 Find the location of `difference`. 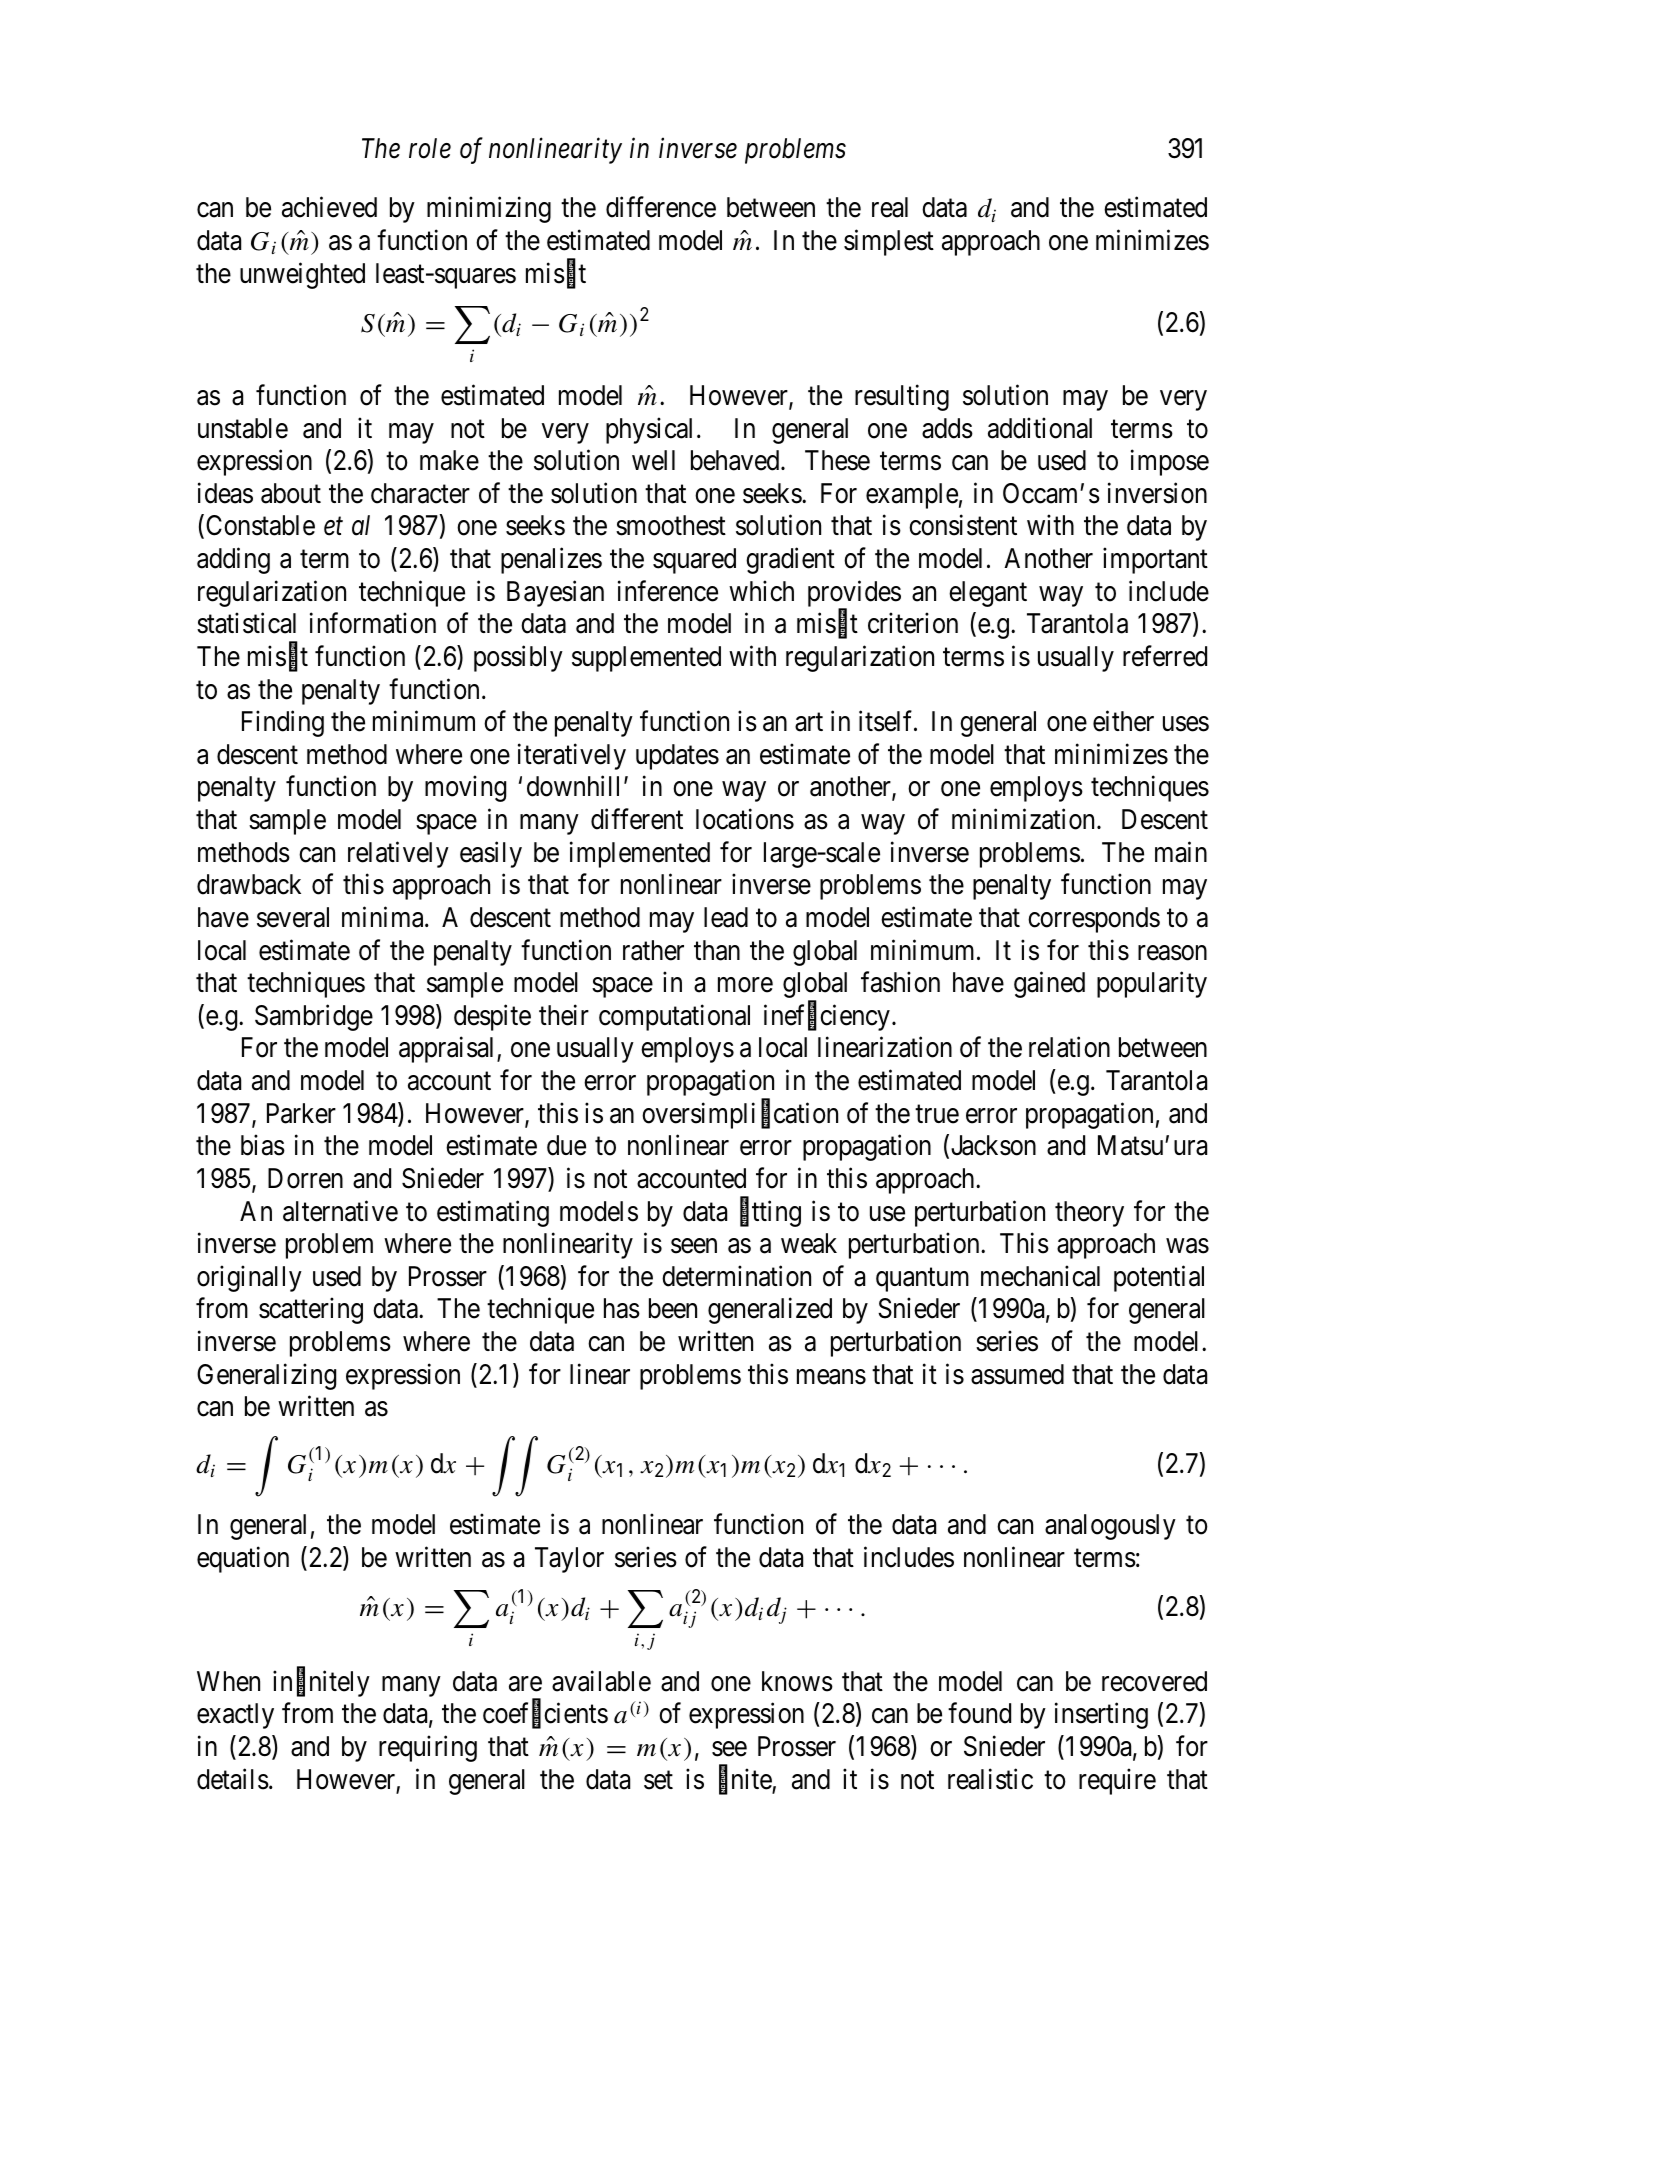

difference is located at coordinates (661, 207).
